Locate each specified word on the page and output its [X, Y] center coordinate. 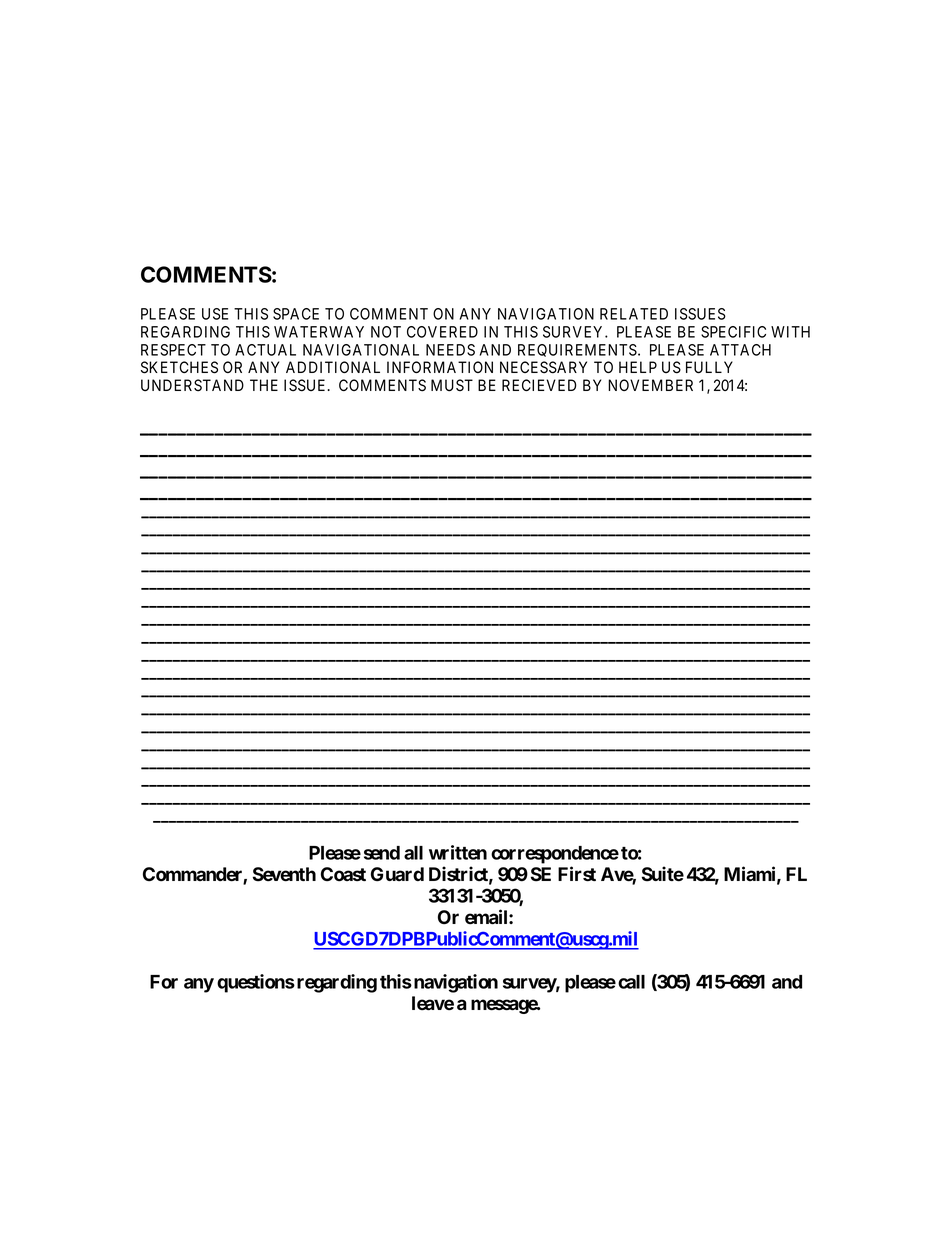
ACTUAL [265, 350]
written [458, 852]
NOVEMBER [650, 385]
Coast [343, 874]
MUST [452, 385]
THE [264, 385]
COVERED [442, 332]
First [577, 874]
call [631, 982]
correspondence [555, 855]
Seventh [284, 874]
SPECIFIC [733, 332]
